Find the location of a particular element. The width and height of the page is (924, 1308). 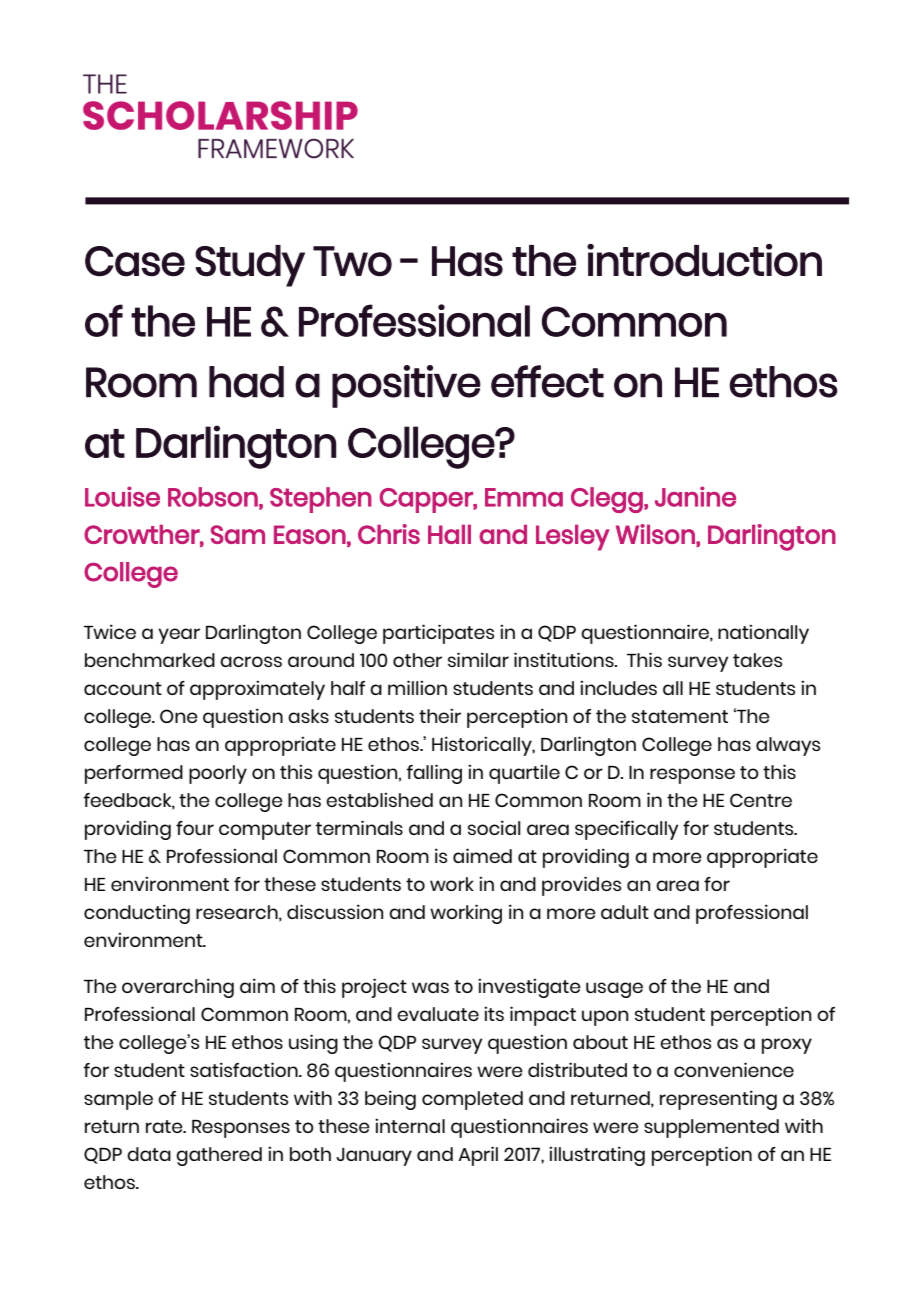

rate is located at coordinates (165, 1126).
